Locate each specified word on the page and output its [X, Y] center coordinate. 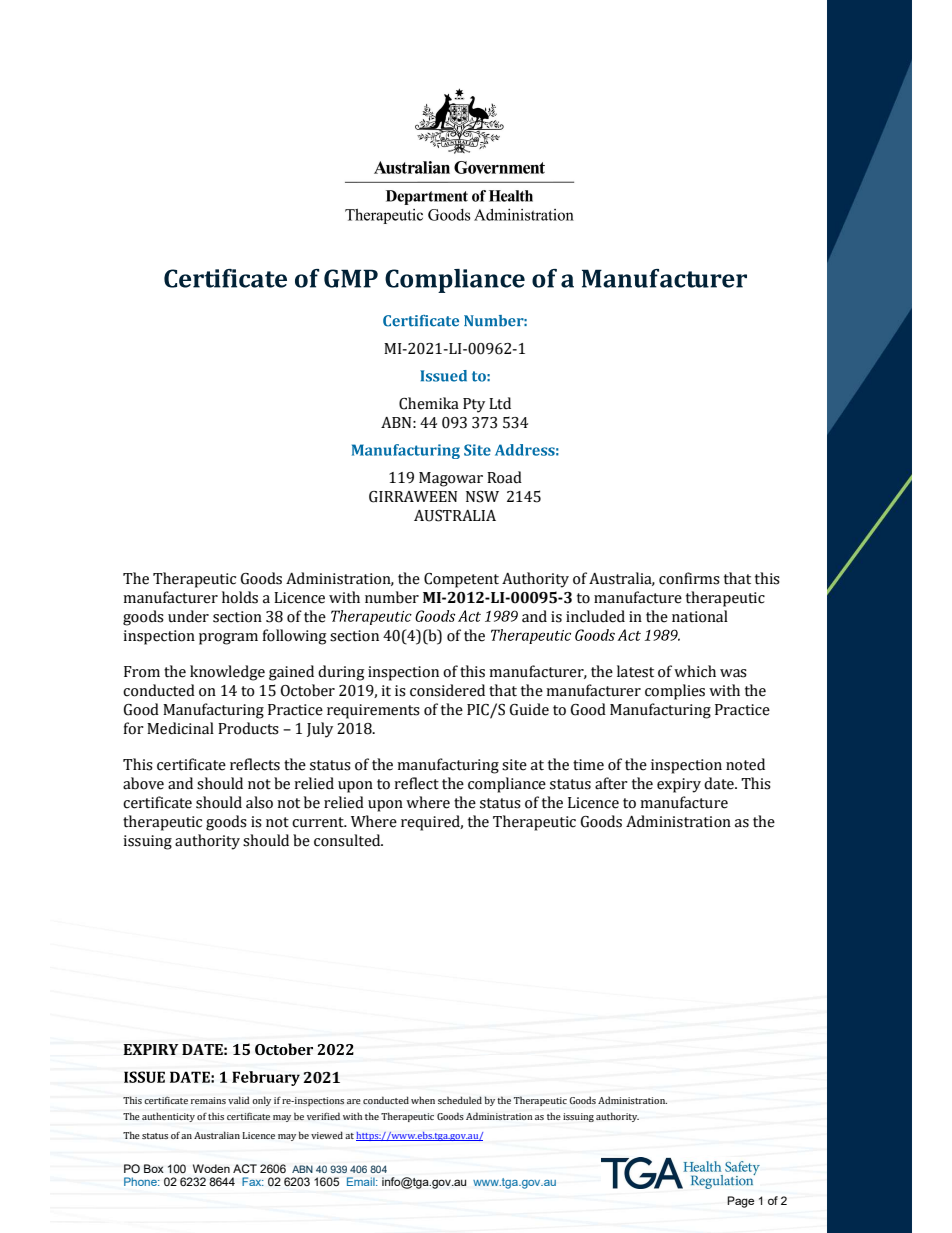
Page [740, 1202]
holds [240, 597]
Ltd [500, 403]
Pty [474, 405]
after [611, 783]
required [432, 823]
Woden [211, 1168]
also [259, 802]
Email [362, 1181]
